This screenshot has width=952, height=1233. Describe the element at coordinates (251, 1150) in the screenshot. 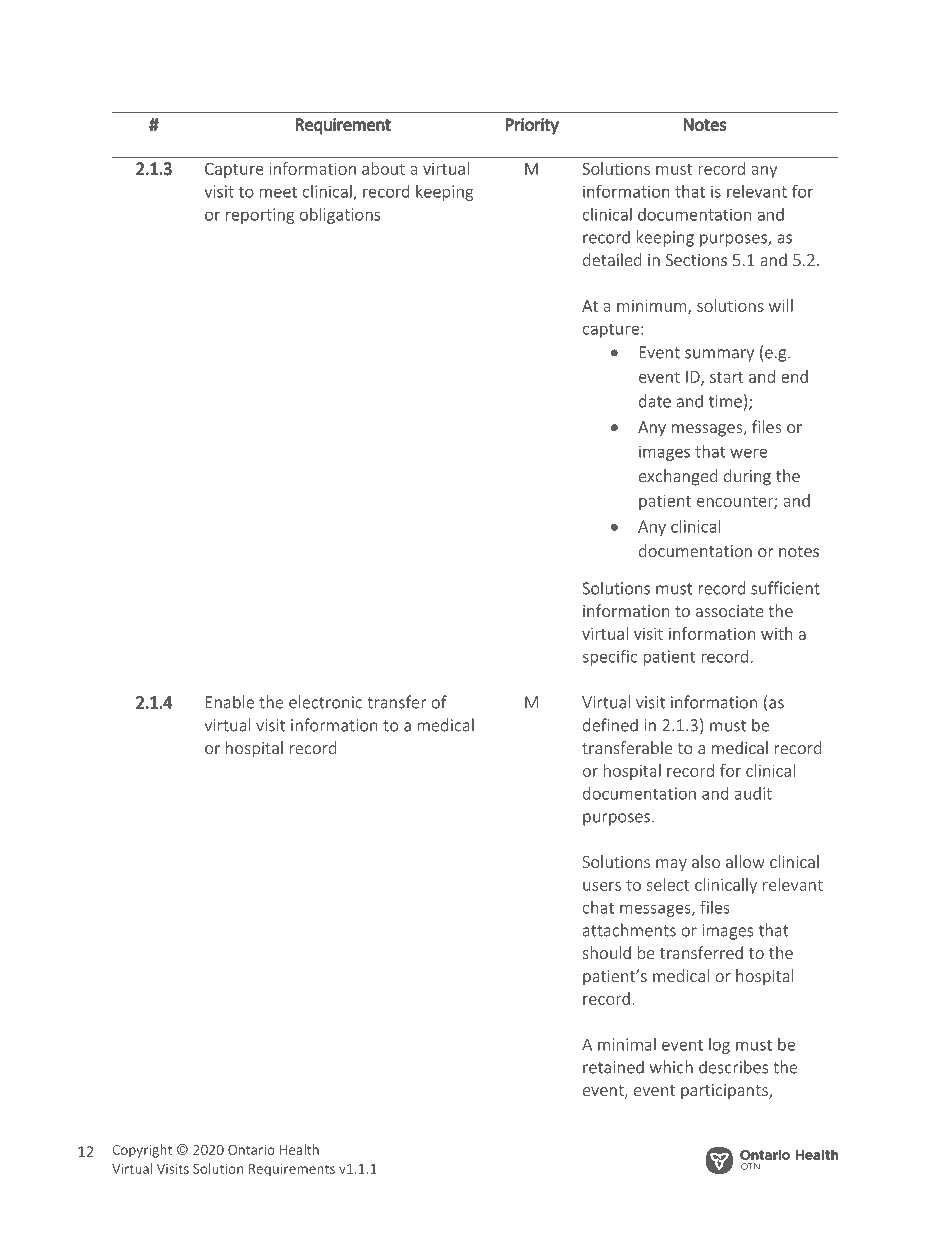

I see `Ontario` at that location.
